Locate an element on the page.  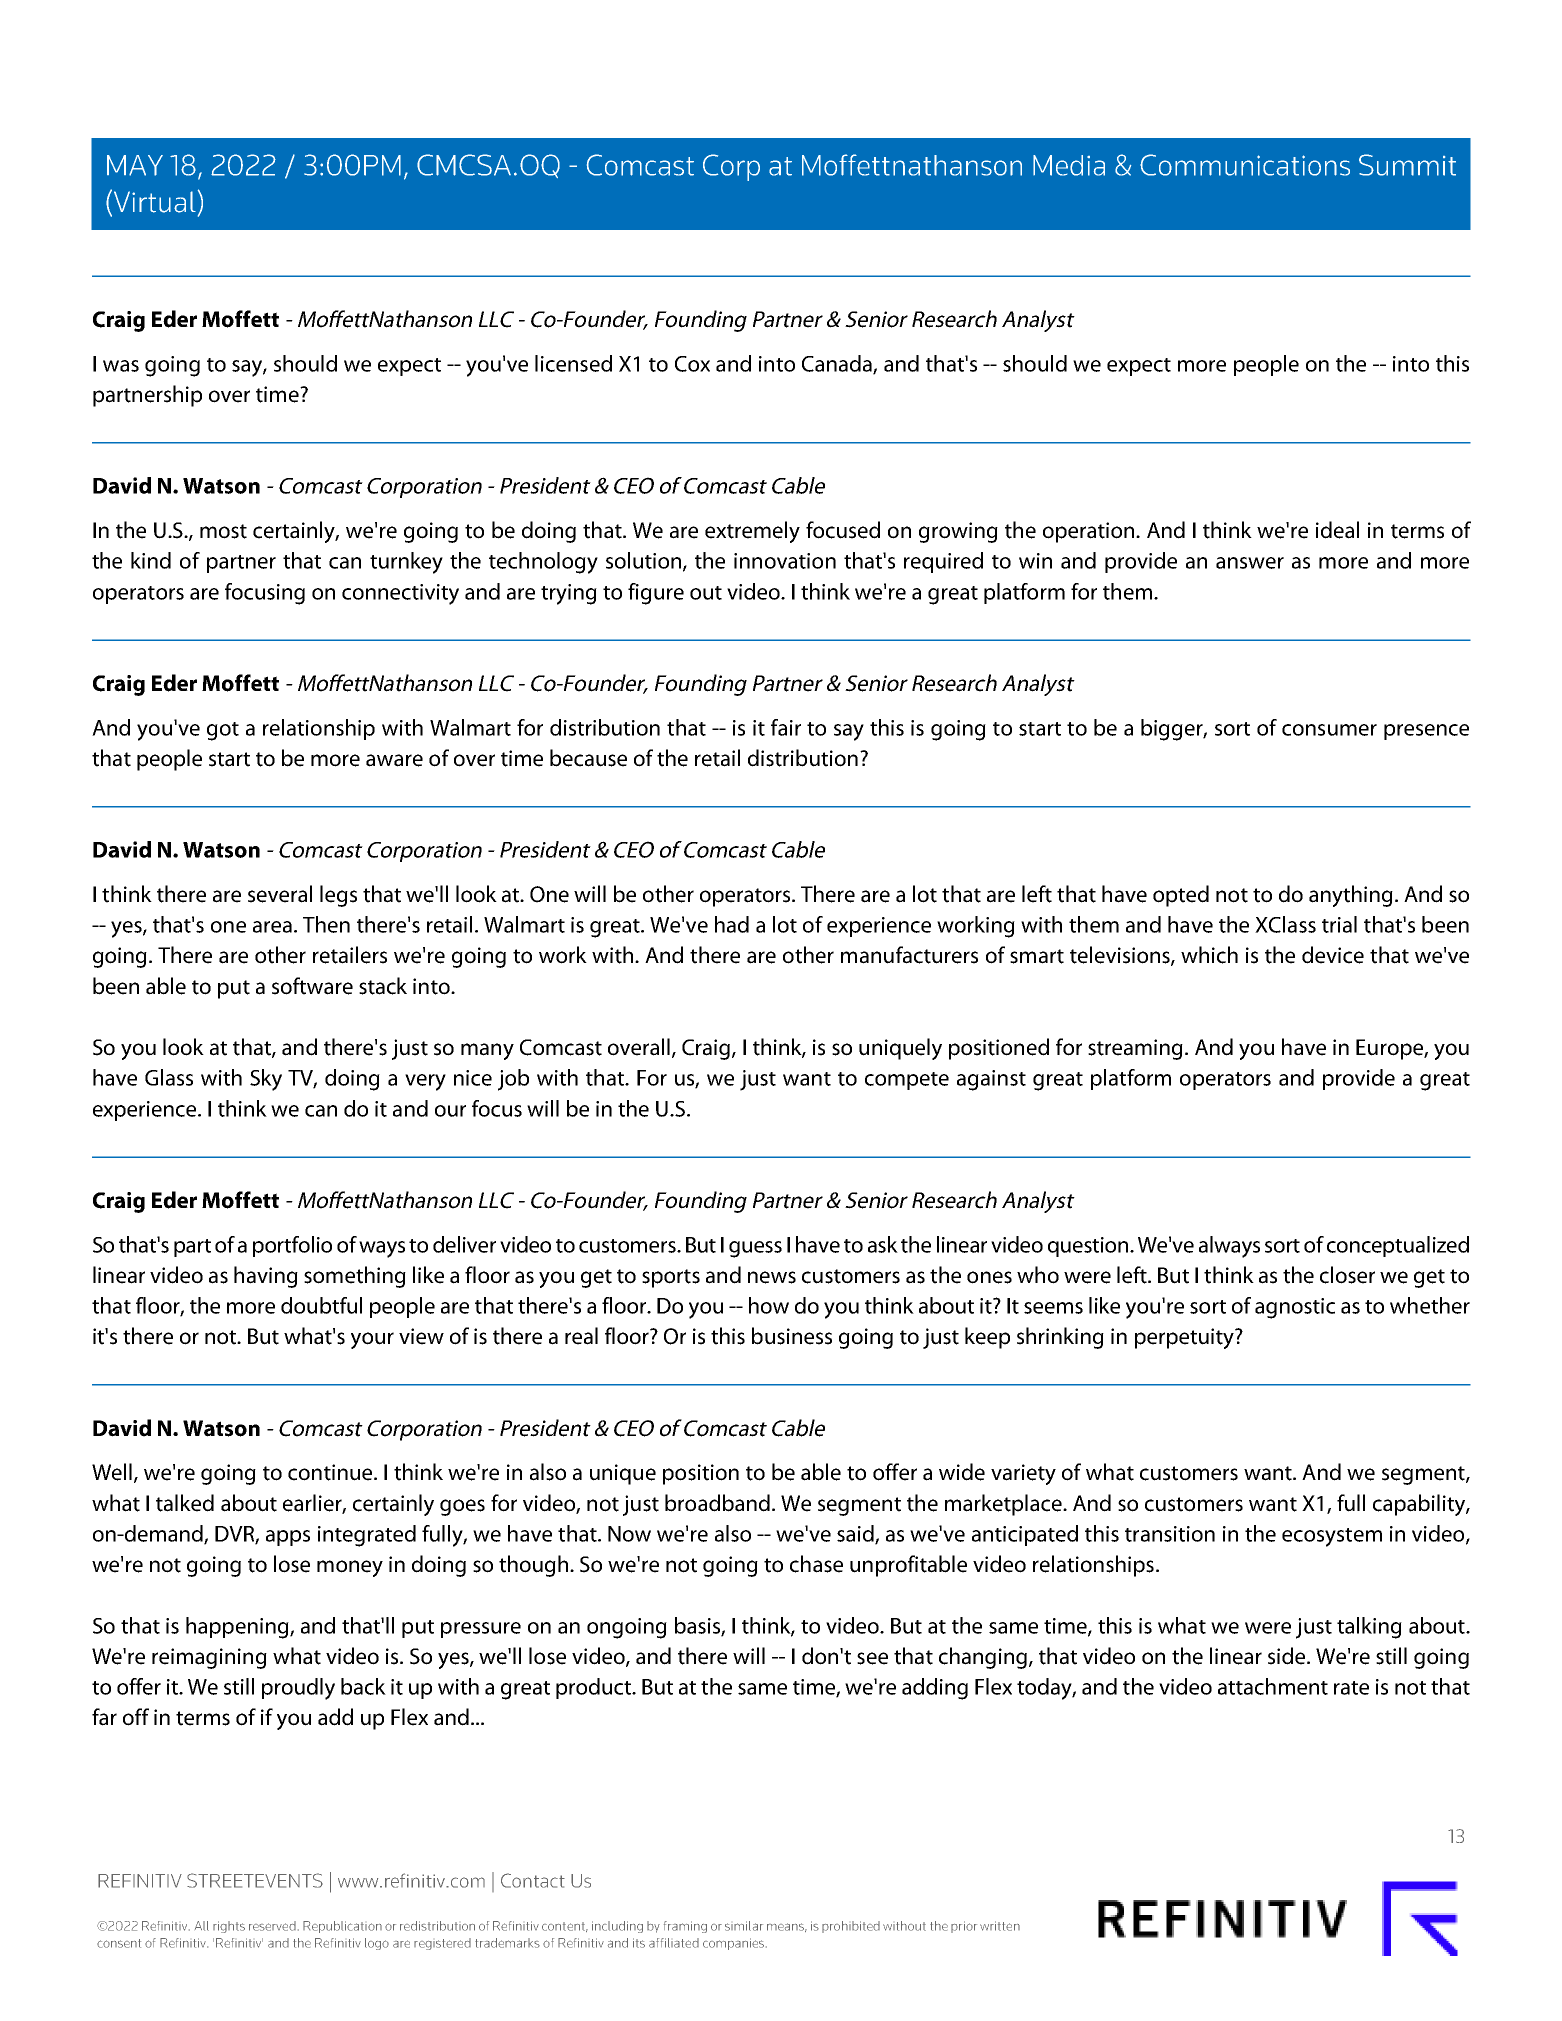
Sky is located at coordinates (266, 1080).
